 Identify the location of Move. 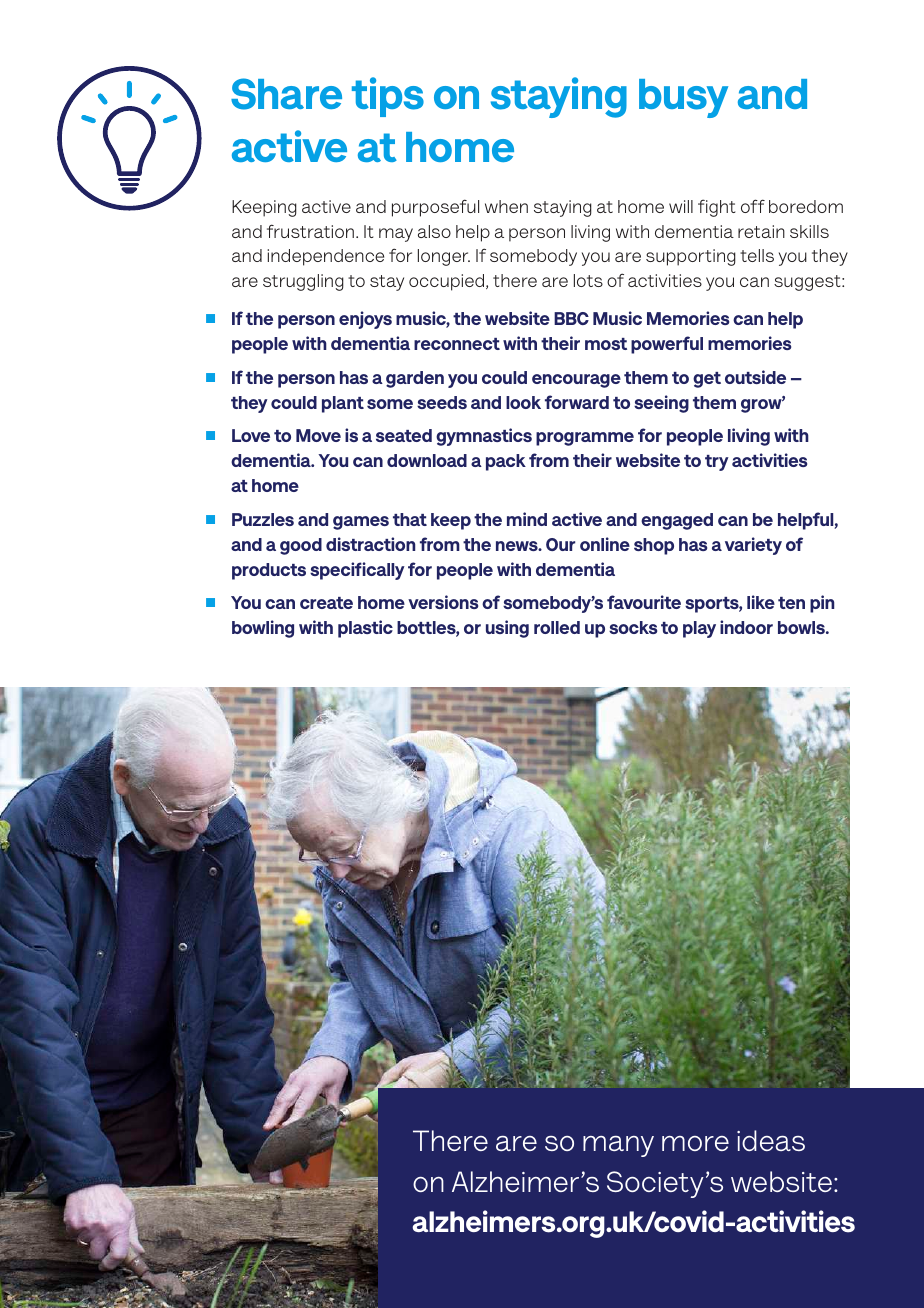
(318, 435).
